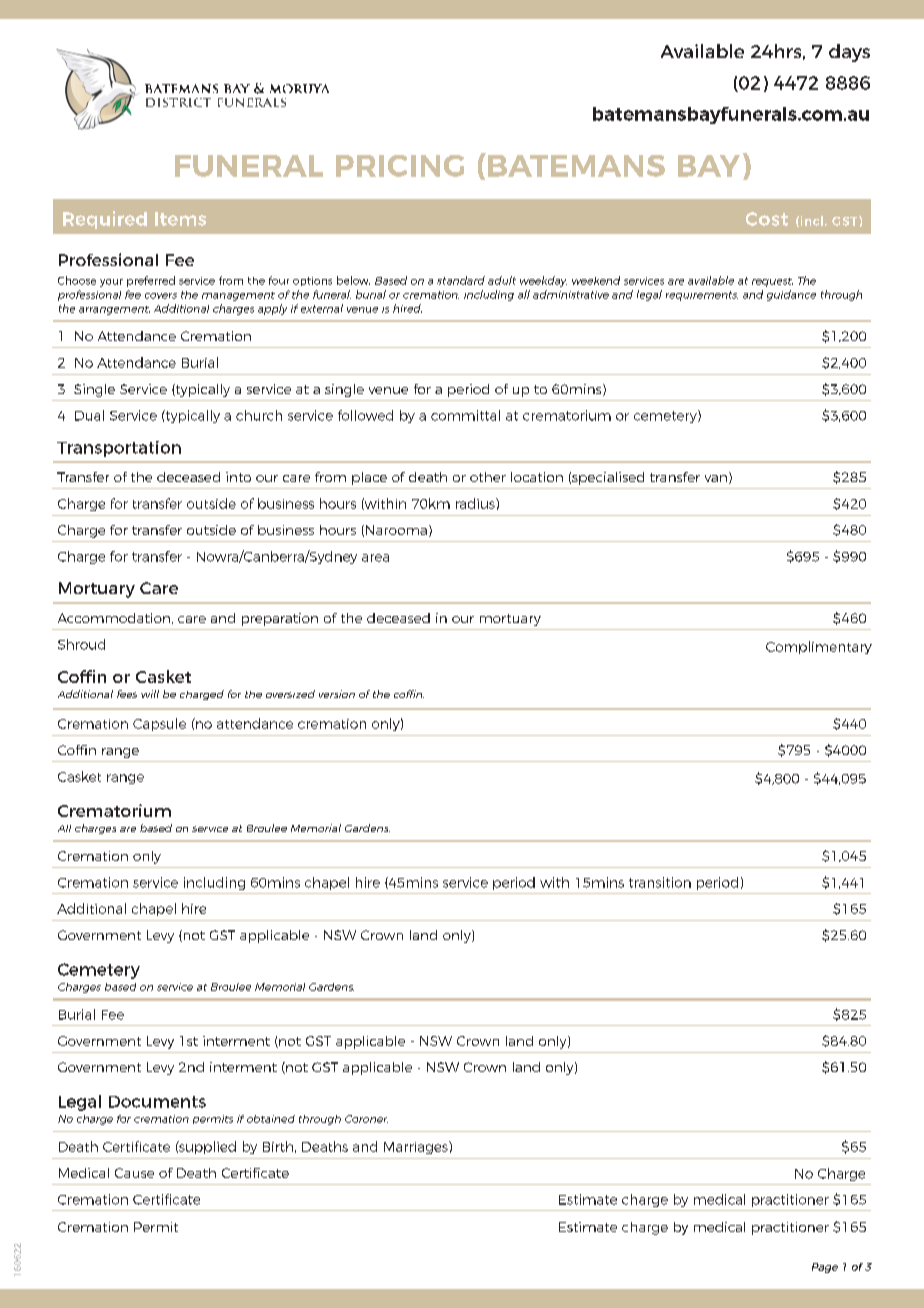 The width and height of the screenshot is (924, 1308). I want to click on Complimentary, so click(819, 647).
